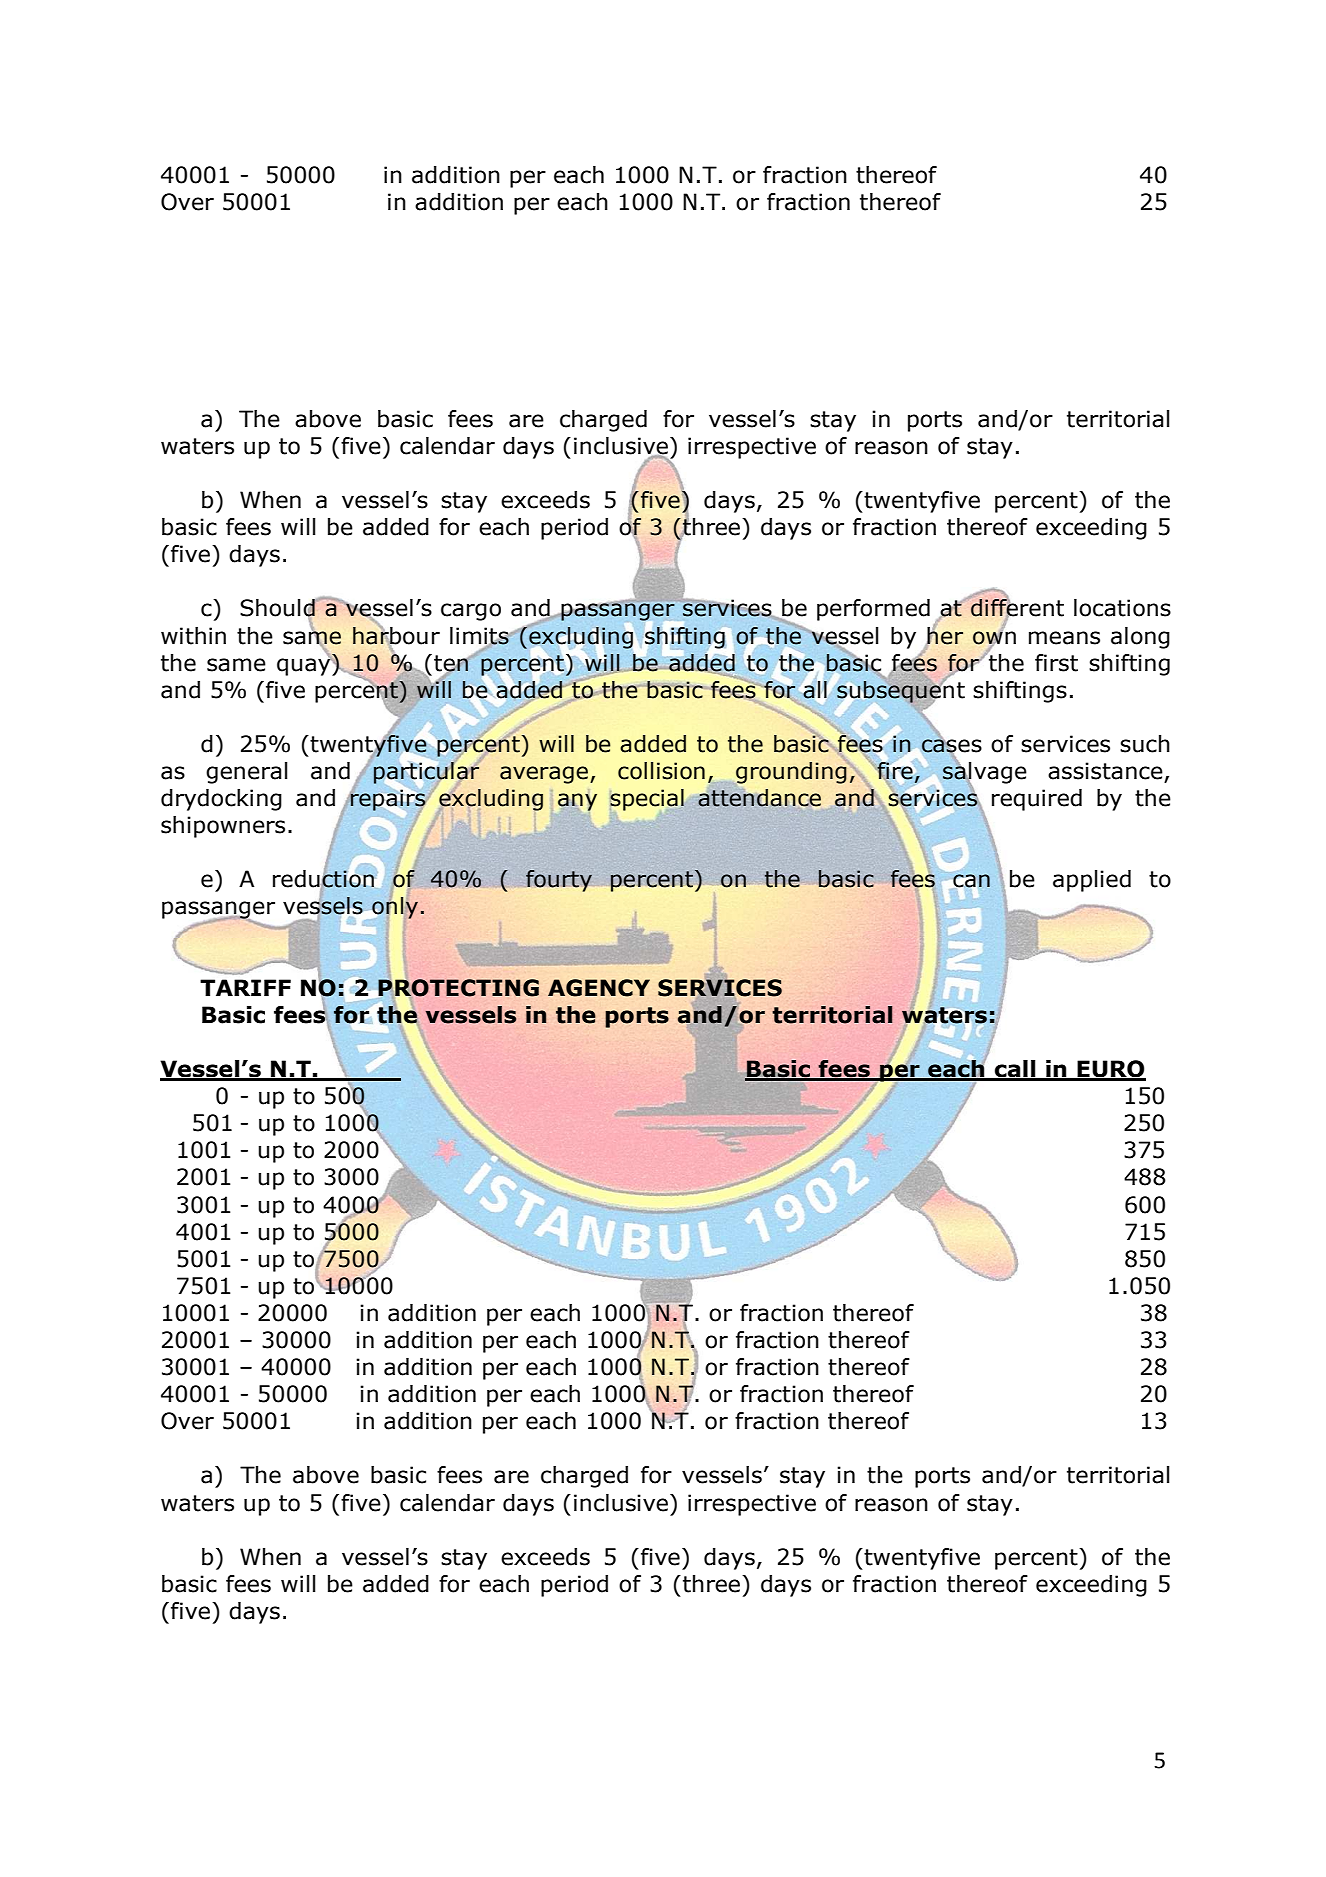 This document has height=1877, width=1326. Describe the element at coordinates (471, 612) in the document. I see `cargo` at that location.
